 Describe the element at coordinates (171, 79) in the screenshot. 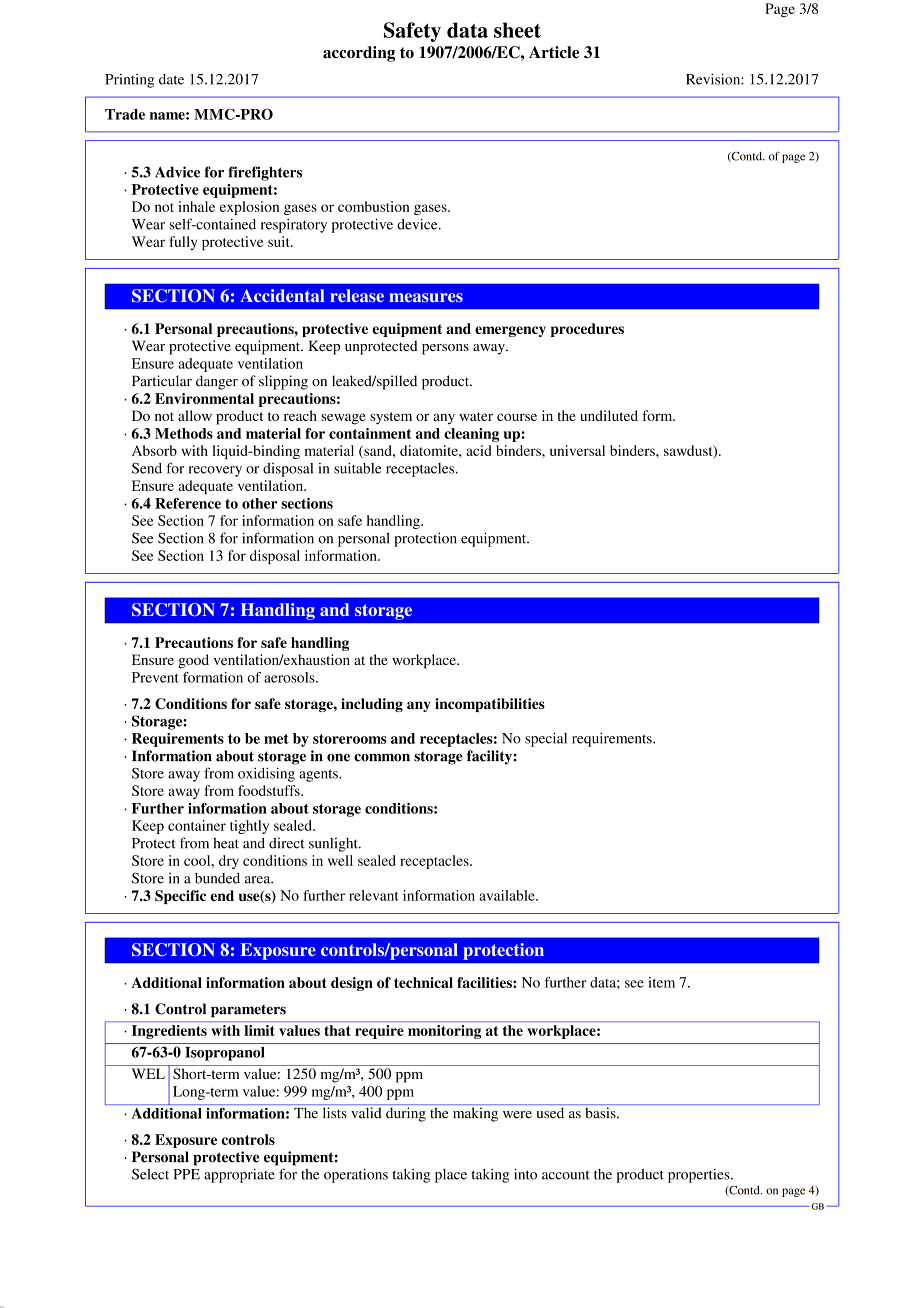

I see `date` at that location.
